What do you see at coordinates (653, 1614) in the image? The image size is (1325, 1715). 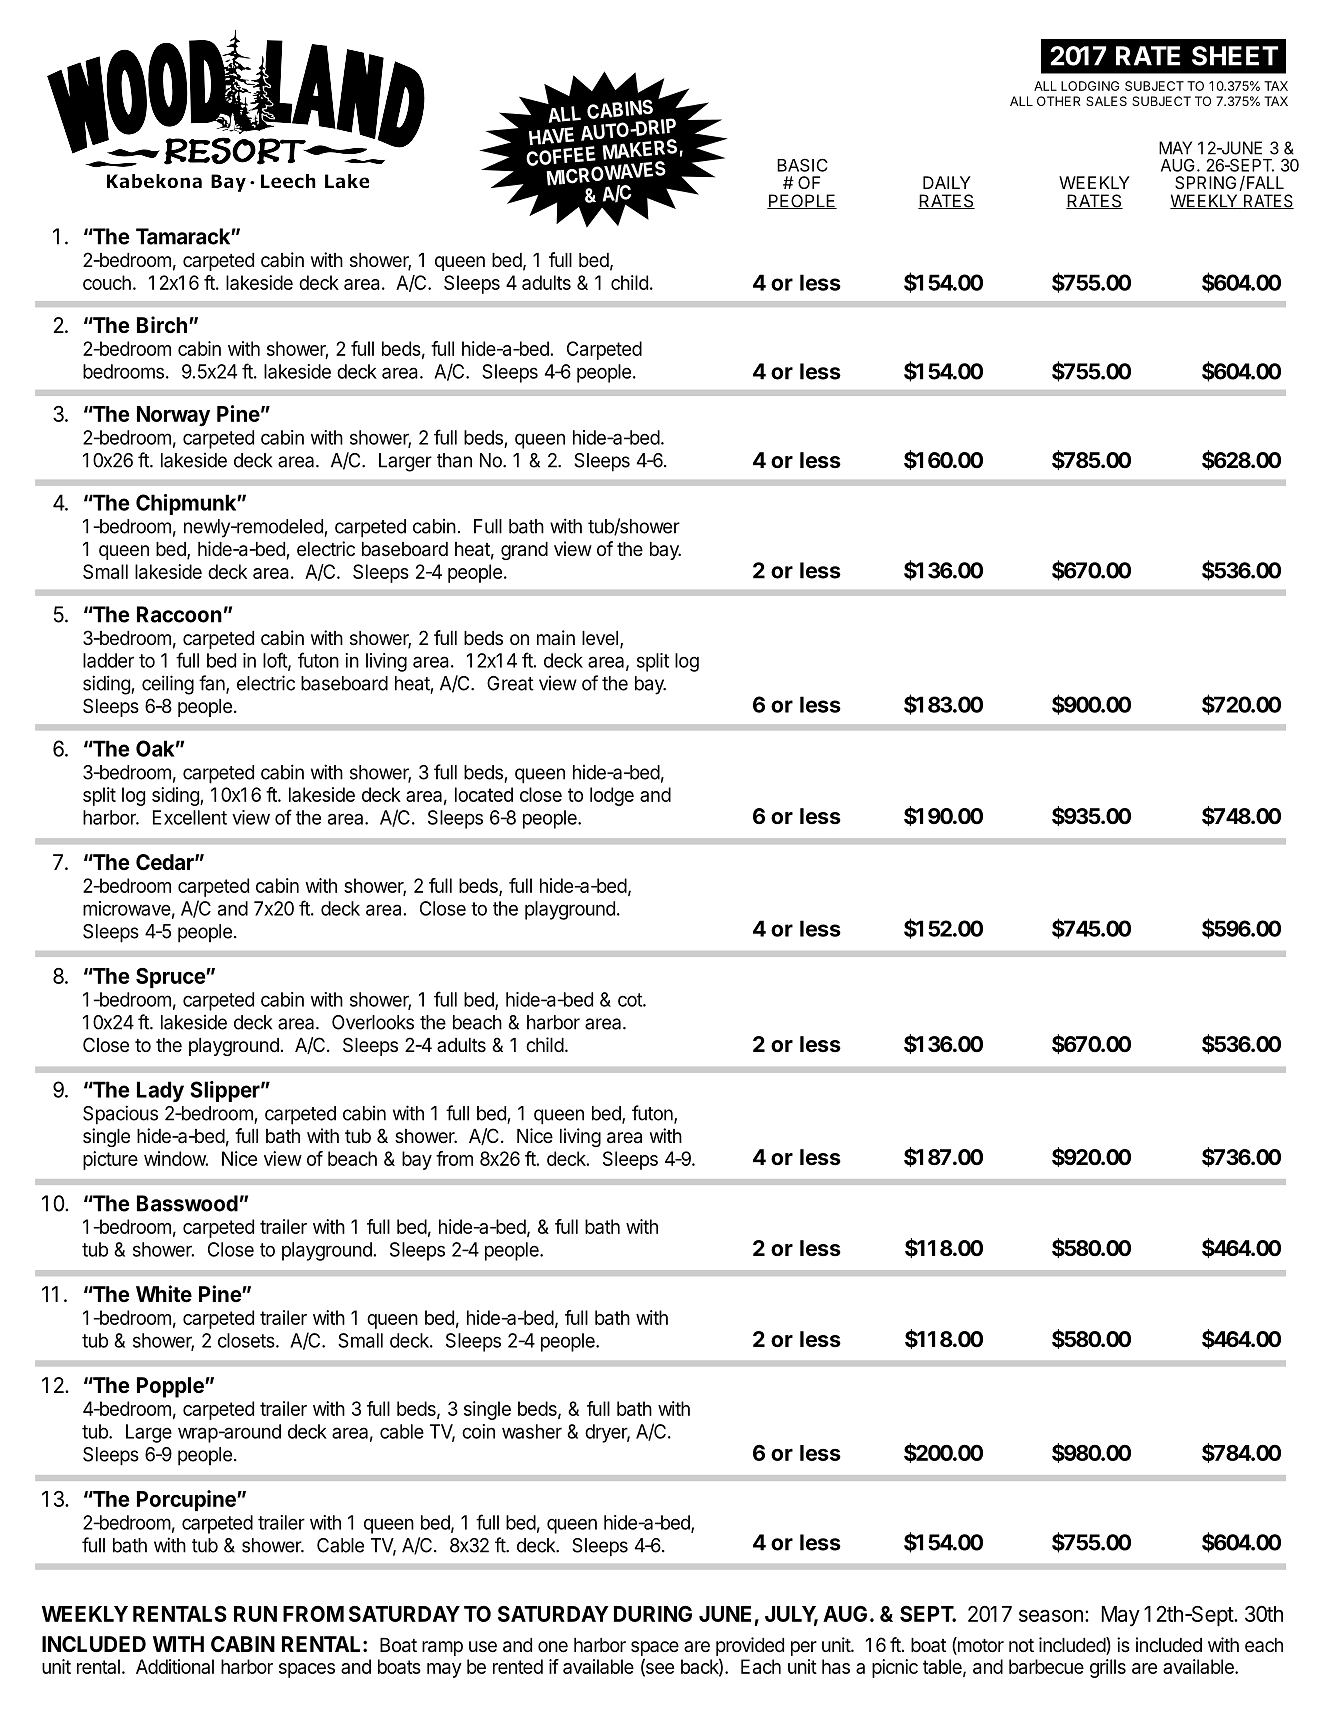 I see `DURING` at bounding box center [653, 1614].
